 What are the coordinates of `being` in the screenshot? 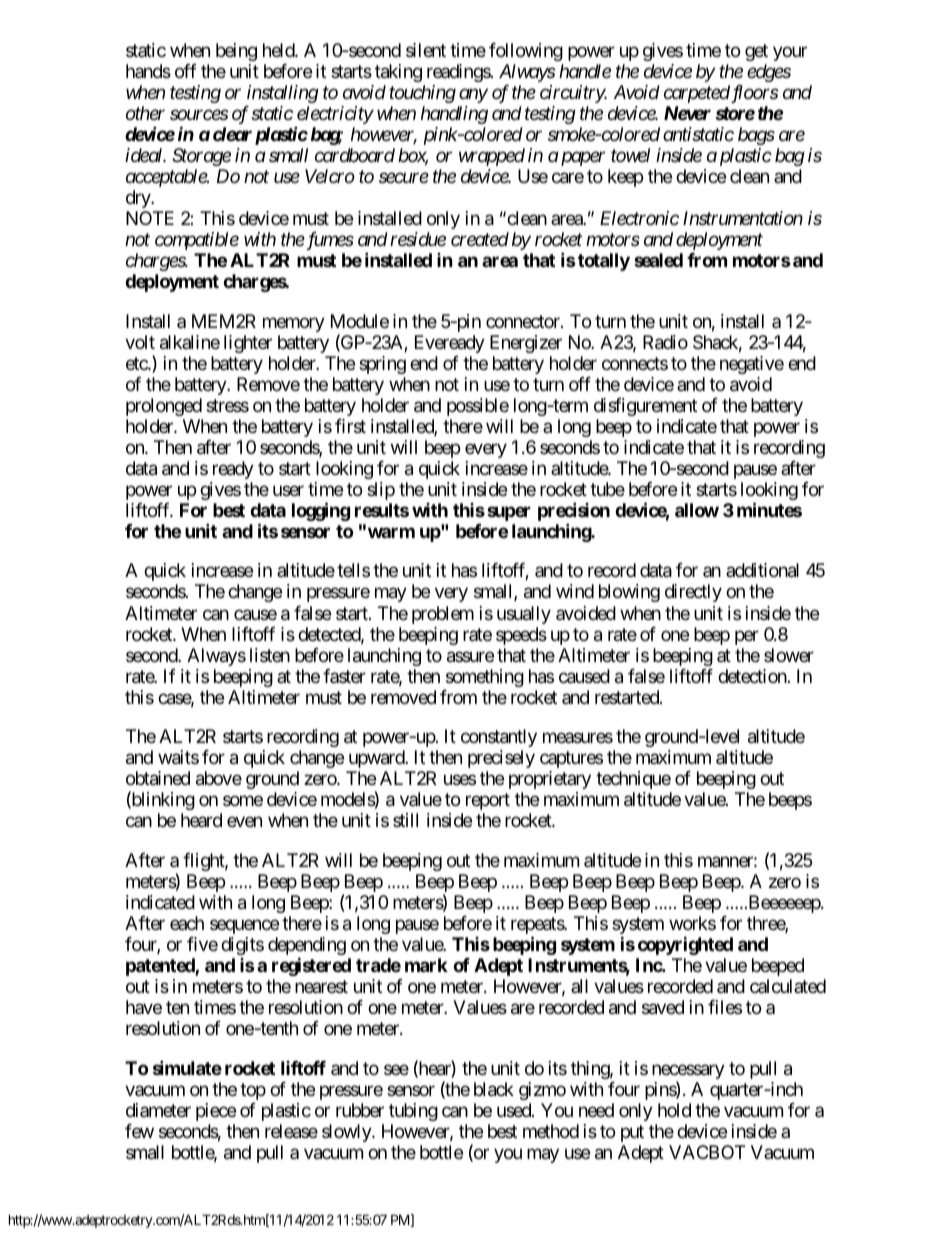 It's located at (236, 52).
